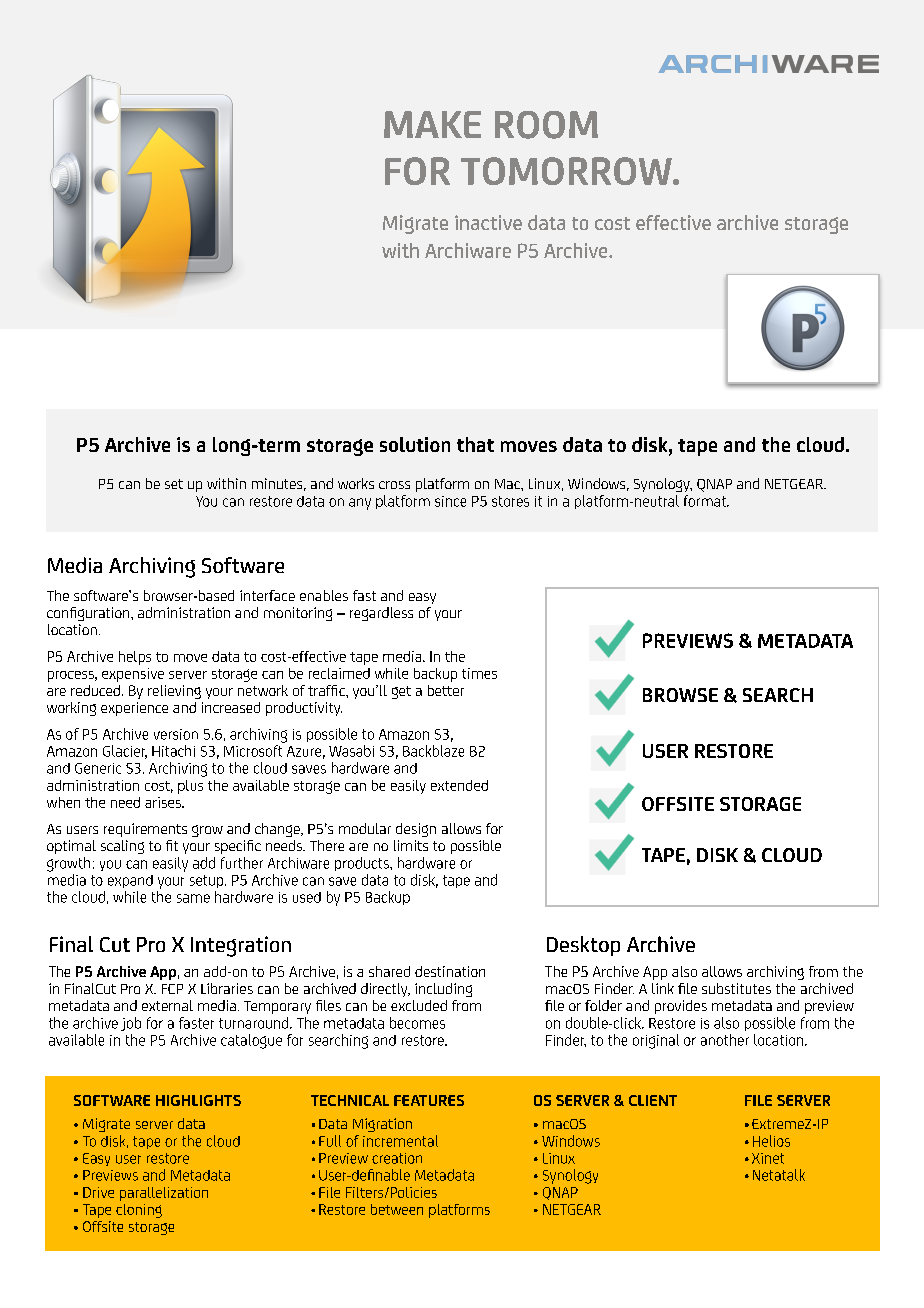 The width and height of the screenshot is (924, 1308). Describe the element at coordinates (706, 501) in the screenshot. I see `format` at that location.
